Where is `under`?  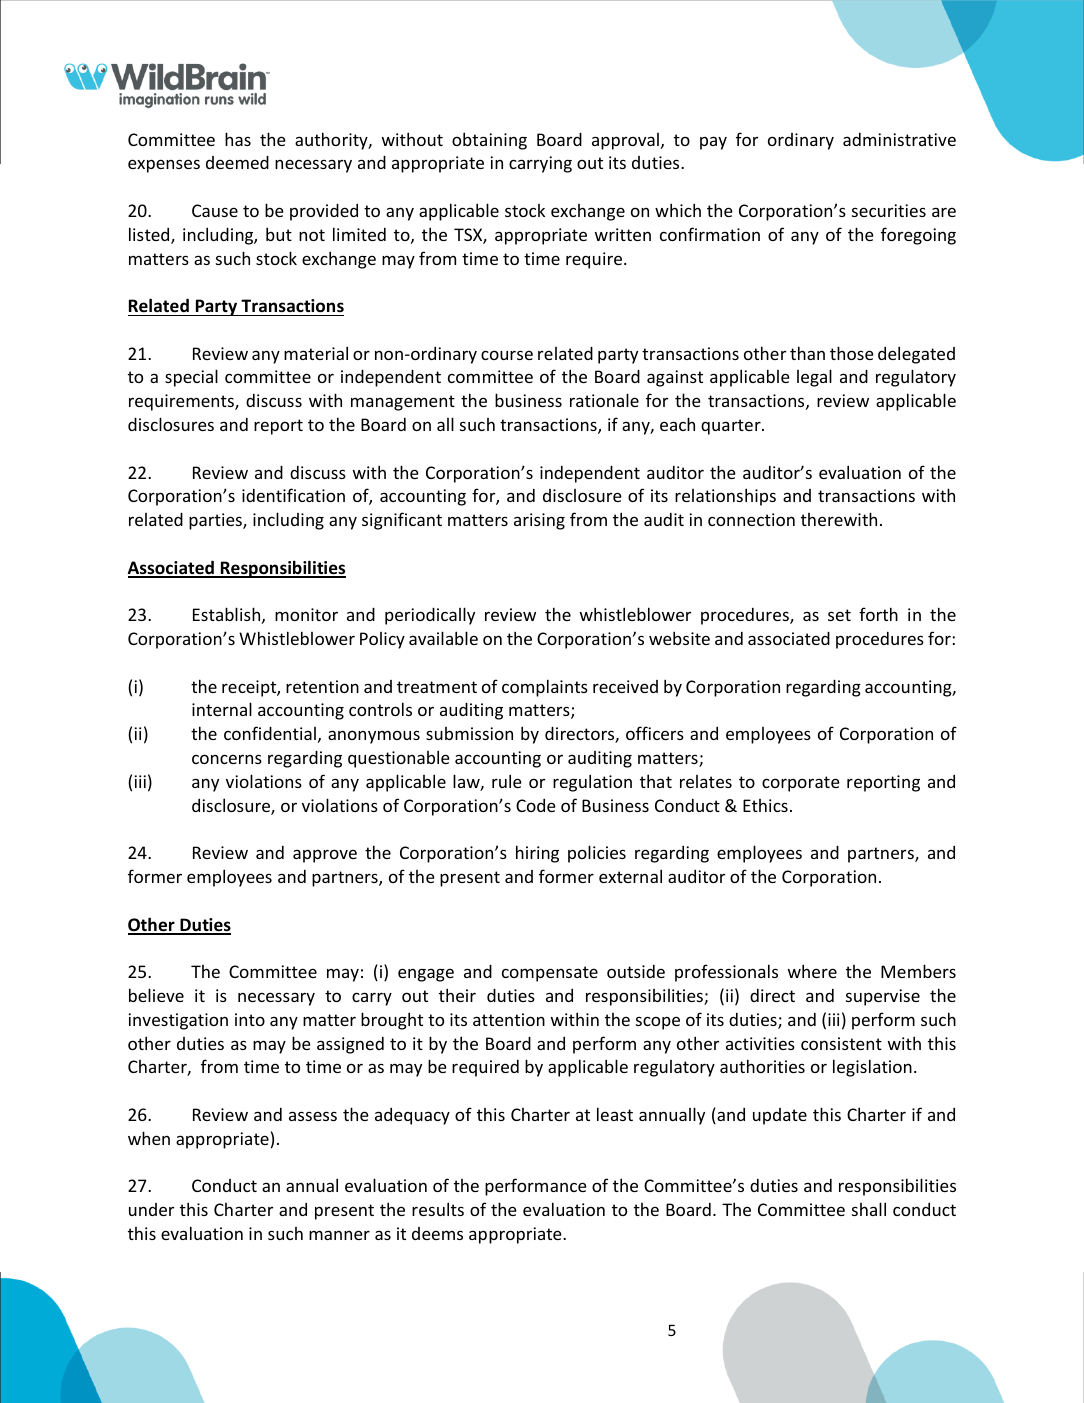
under is located at coordinates (151, 1209).
